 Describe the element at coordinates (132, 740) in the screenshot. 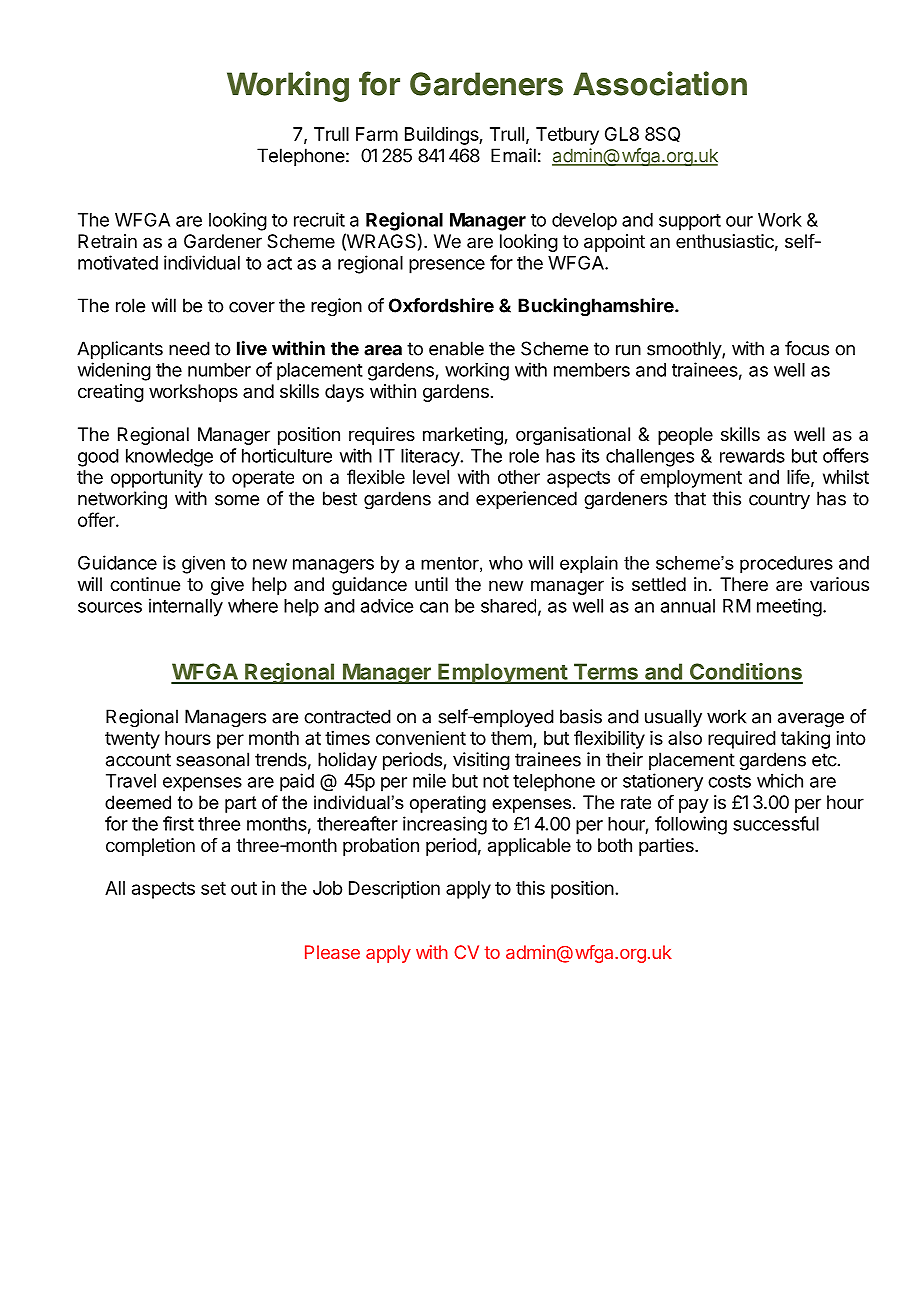

I see `twenty` at that location.
